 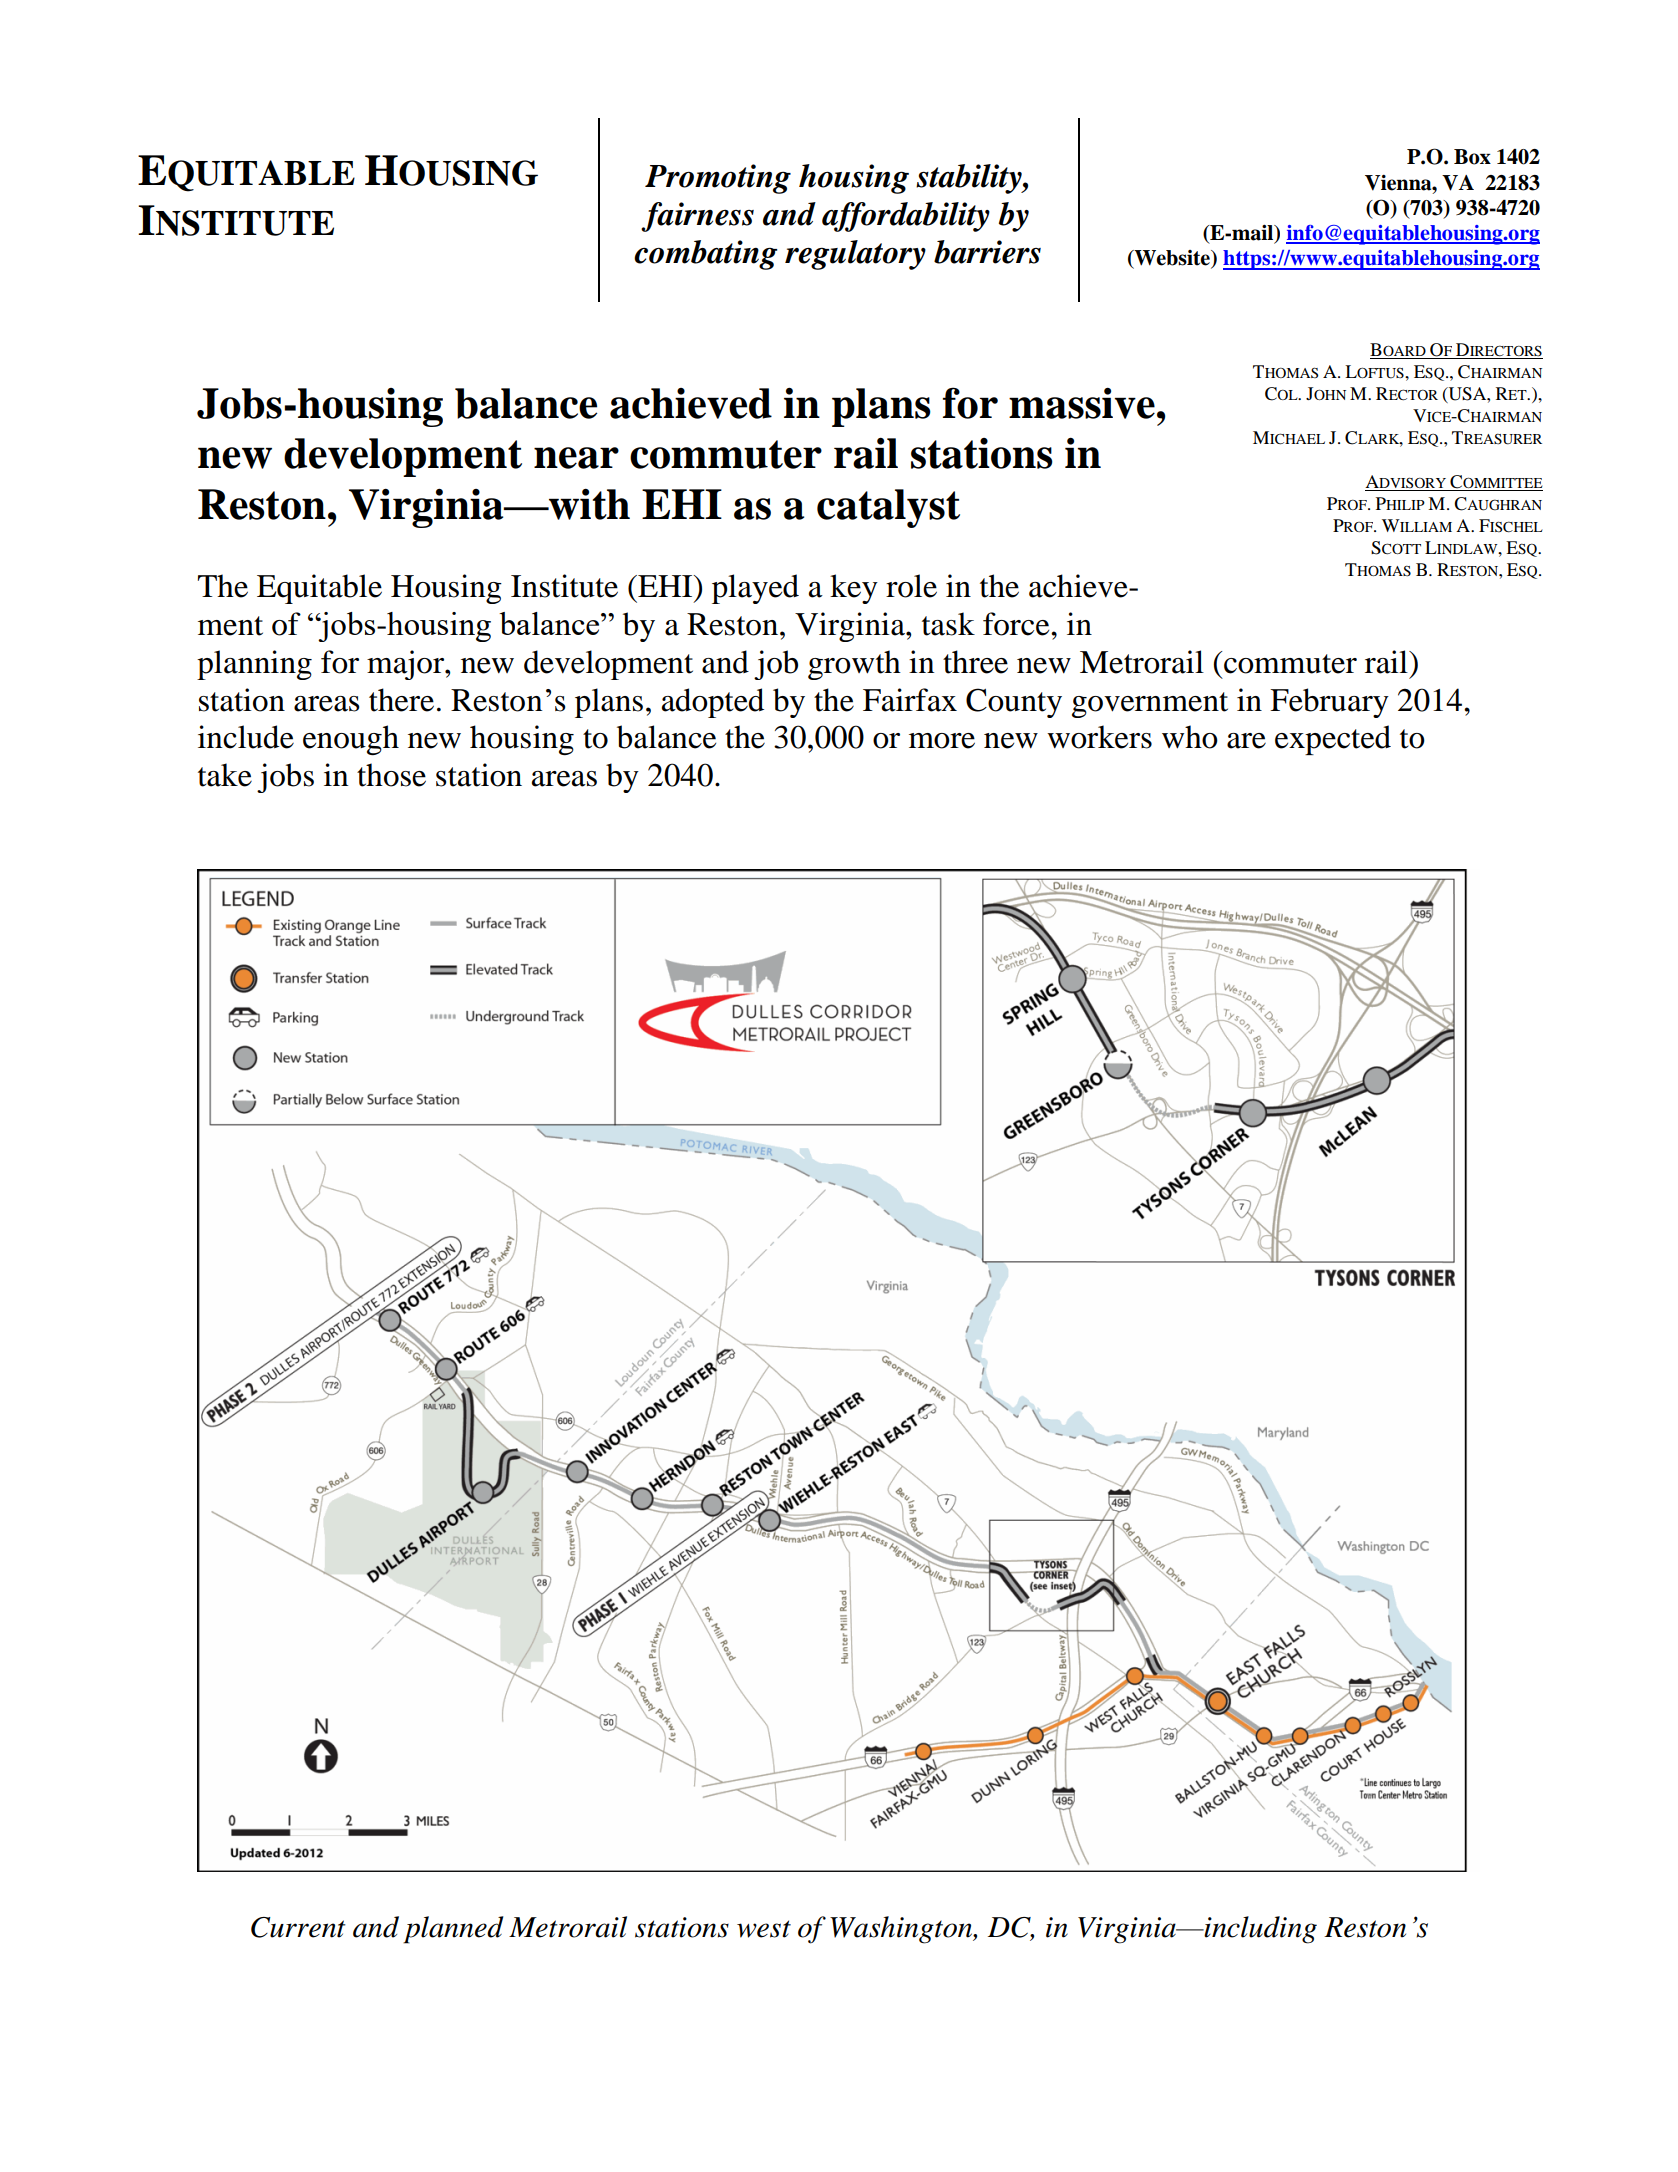 I want to click on expected, so click(x=1333, y=740).
